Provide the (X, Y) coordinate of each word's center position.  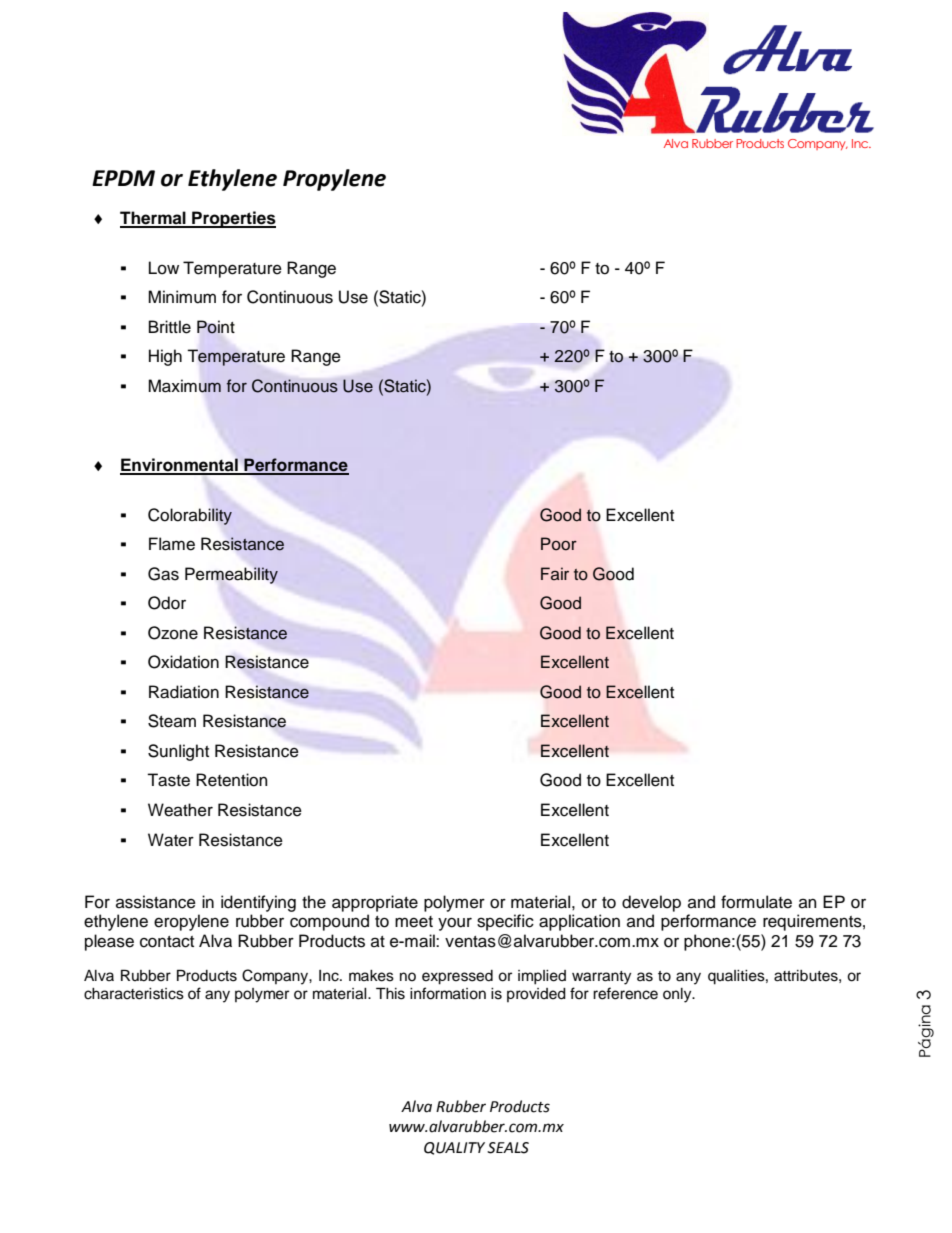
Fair (555, 573)
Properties (233, 219)
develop (651, 903)
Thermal (154, 219)
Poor (559, 544)
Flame (172, 544)
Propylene (334, 180)
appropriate (375, 903)
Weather (180, 810)
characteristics (134, 994)
